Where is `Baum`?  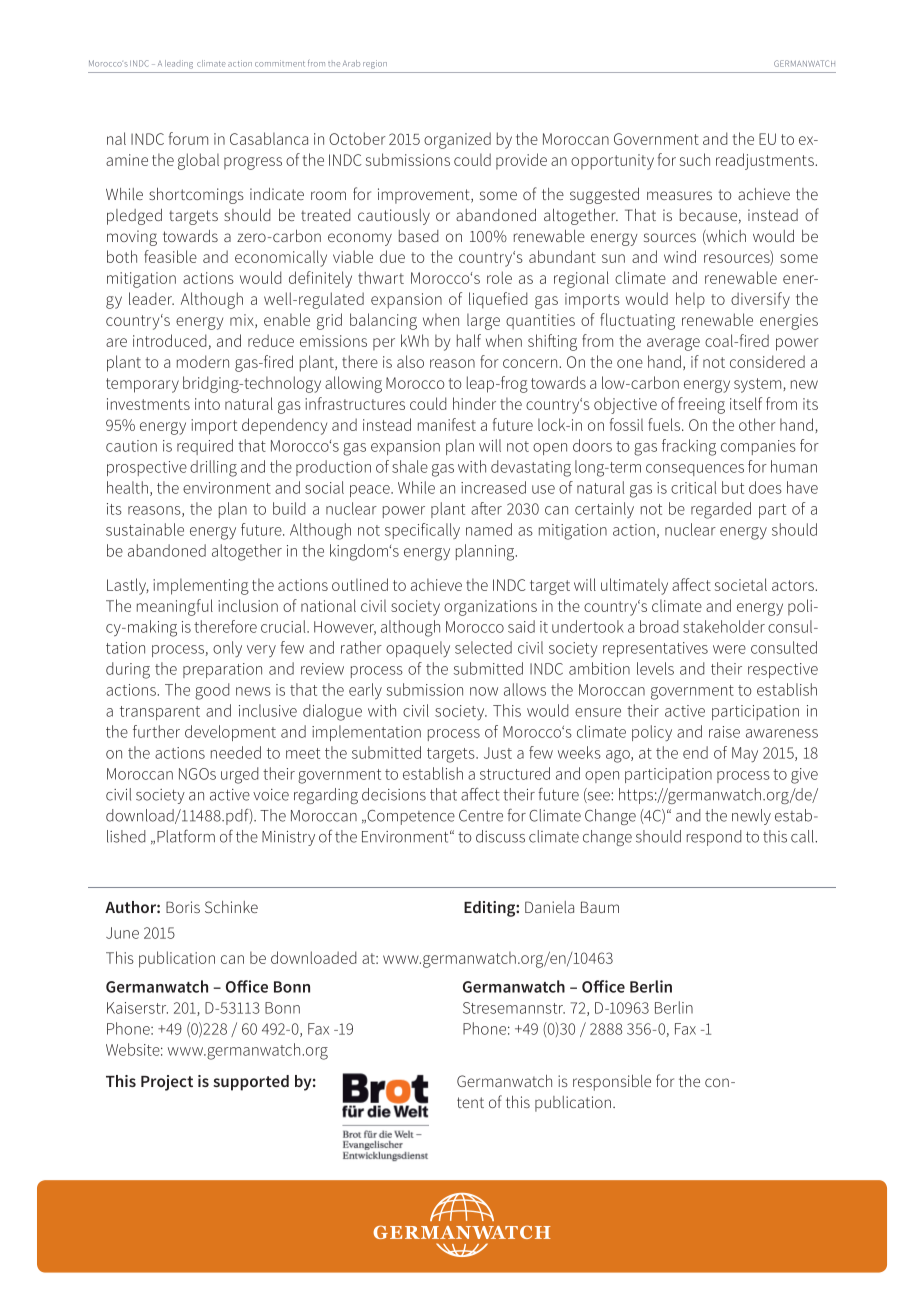 Baum is located at coordinates (600, 907).
